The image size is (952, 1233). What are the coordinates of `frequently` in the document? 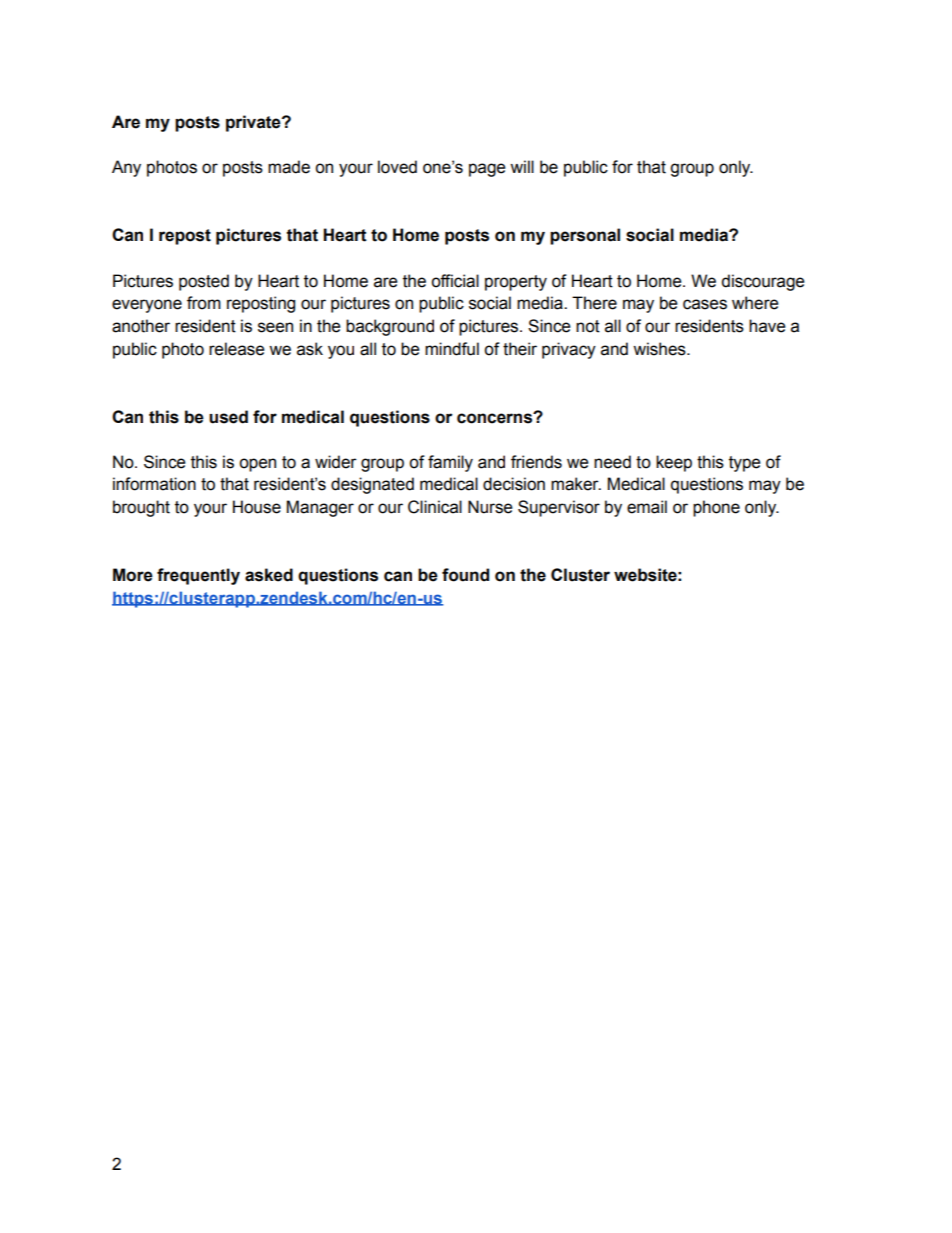 It's located at (198, 576).
